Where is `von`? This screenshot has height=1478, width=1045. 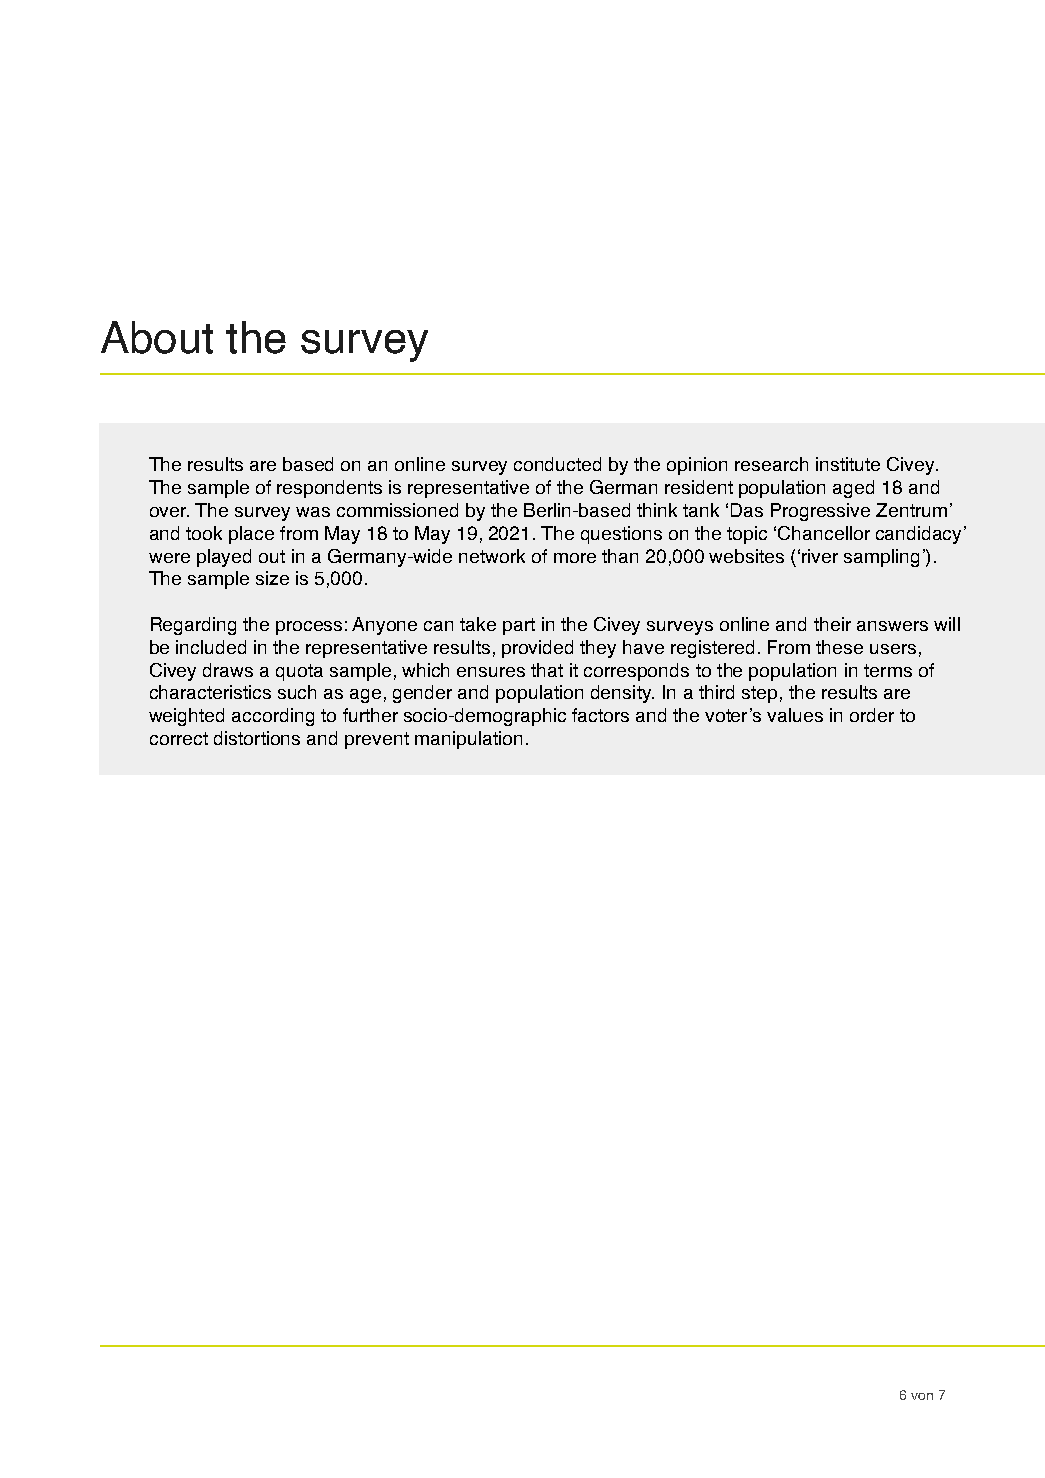 von is located at coordinates (922, 1396).
